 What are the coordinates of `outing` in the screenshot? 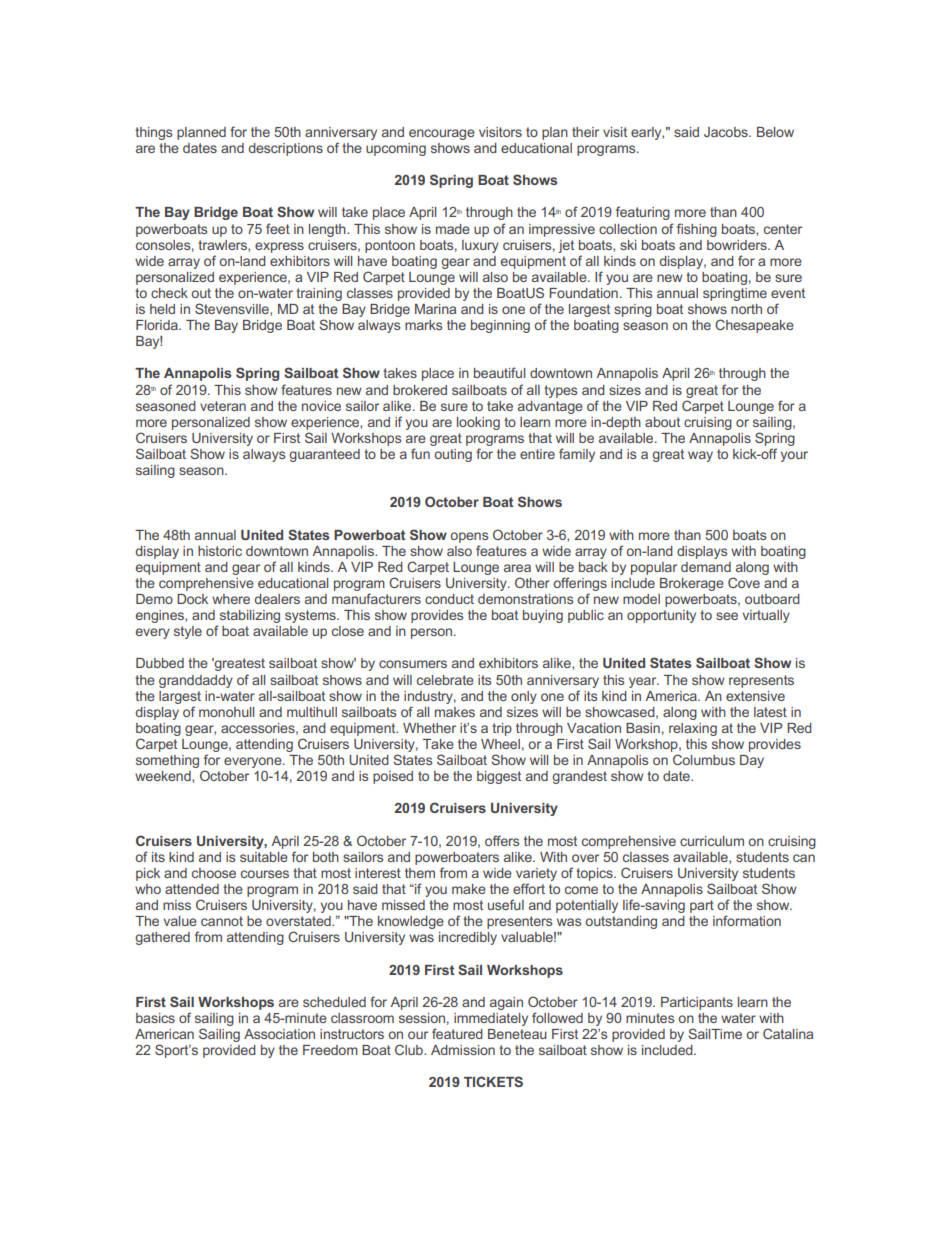 It's located at (453, 455).
